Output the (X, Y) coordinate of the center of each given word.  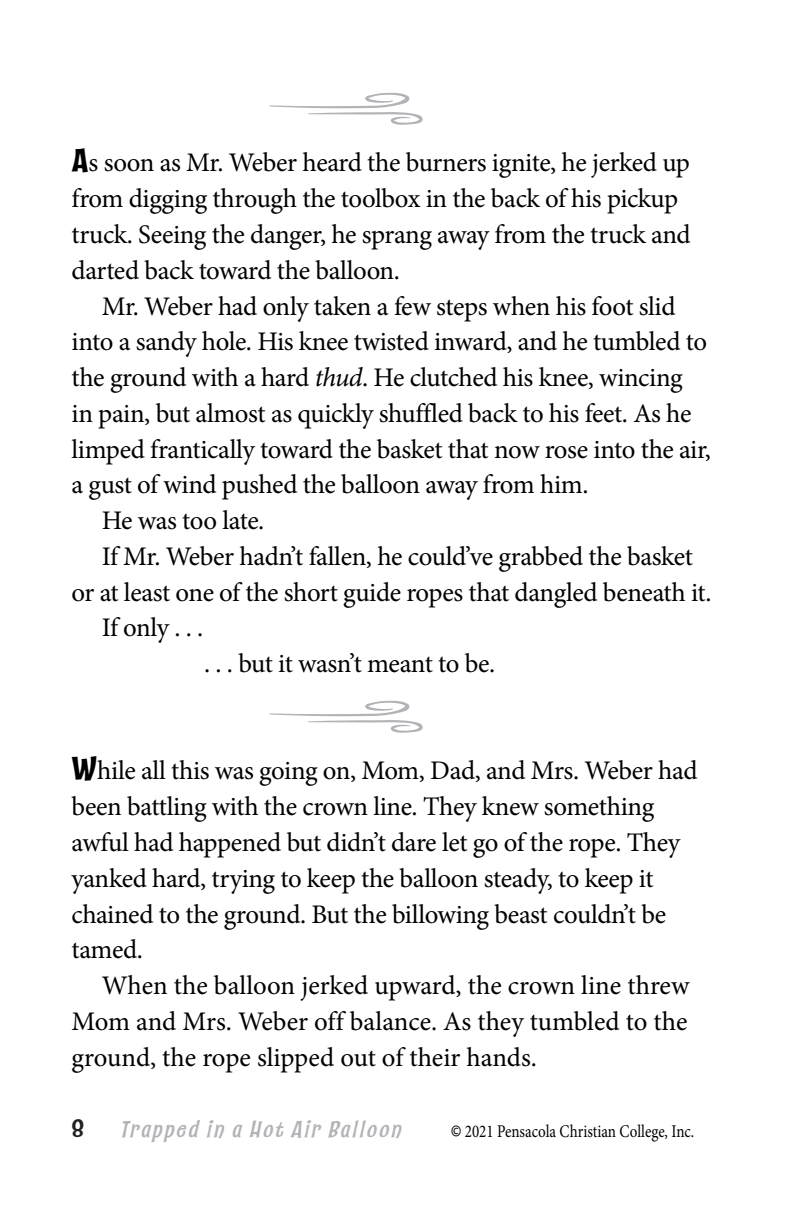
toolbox (381, 198)
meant (400, 665)
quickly (336, 416)
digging (168, 201)
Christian (588, 1131)
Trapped (161, 1131)
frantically (202, 452)
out (358, 1059)
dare (414, 842)
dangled (556, 595)
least (147, 592)
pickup (642, 201)
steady (518, 881)
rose (566, 452)
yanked (109, 881)
